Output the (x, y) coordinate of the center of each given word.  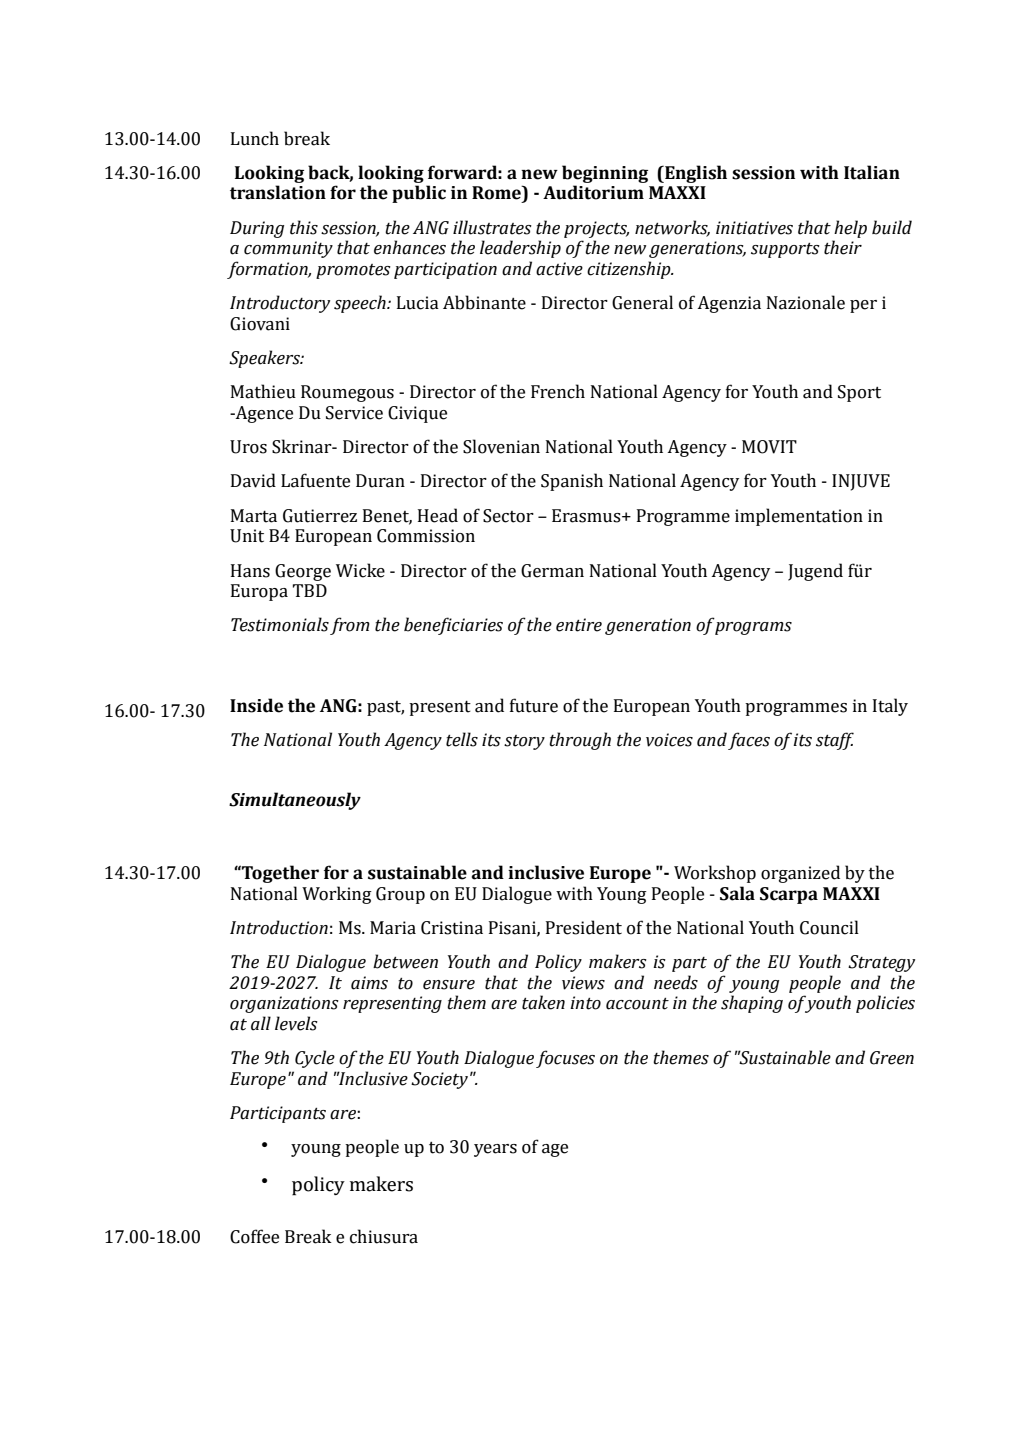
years (495, 1150)
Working (337, 895)
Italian (872, 172)
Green (892, 1058)
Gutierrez (320, 516)
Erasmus (587, 516)
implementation (799, 517)
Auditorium (593, 192)
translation (278, 192)
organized (800, 874)
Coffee (254, 1236)
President (584, 927)
